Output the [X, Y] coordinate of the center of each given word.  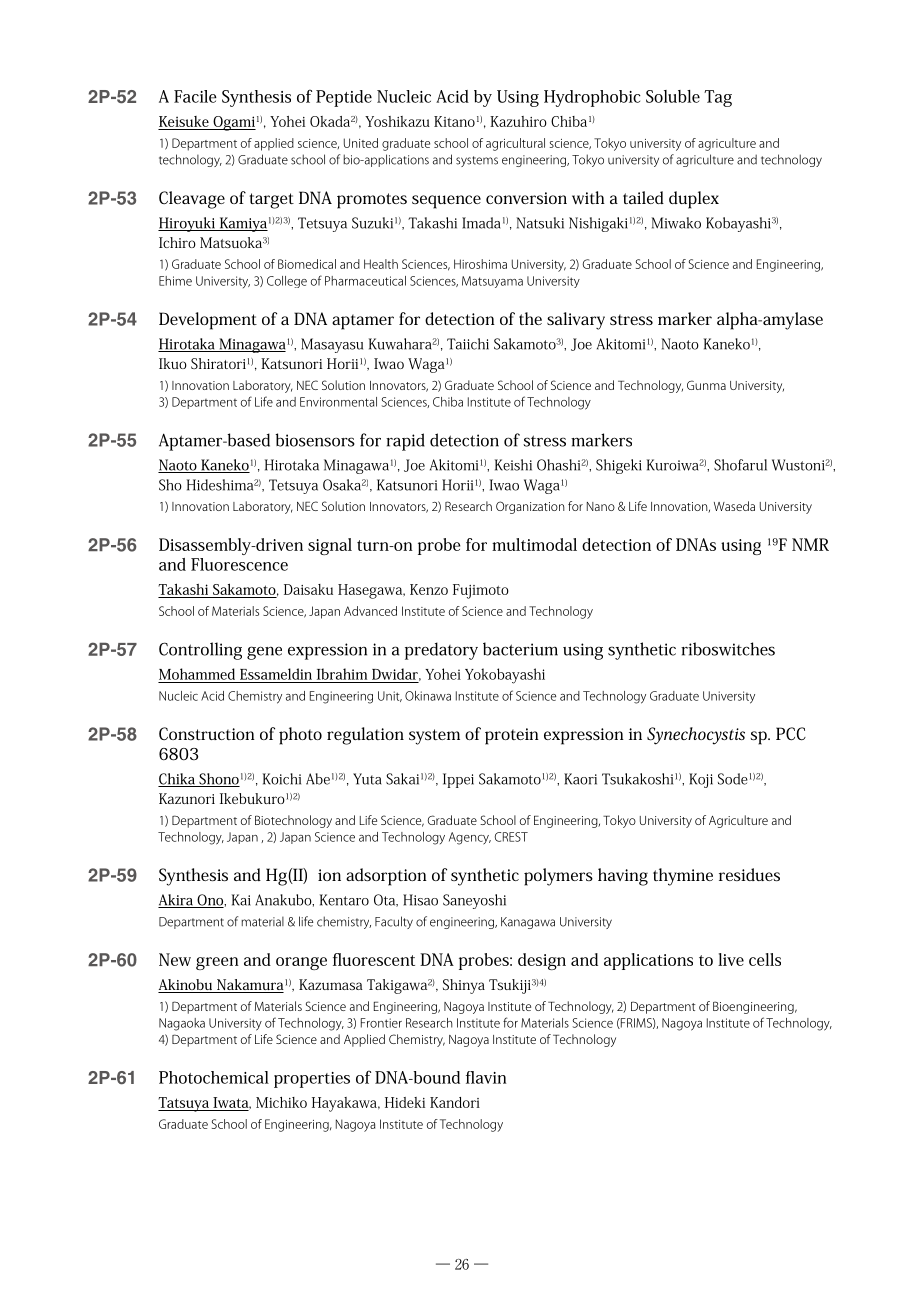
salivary [576, 321]
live [731, 959]
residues [749, 874]
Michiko [281, 1102]
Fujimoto [481, 591]
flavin [486, 1077]
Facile [195, 96]
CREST [511, 837]
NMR [810, 544]
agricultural [515, 144]
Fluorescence [239, 564]
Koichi [282, 779]
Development [208, 321]
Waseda [734, 506]
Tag [718, 98]
